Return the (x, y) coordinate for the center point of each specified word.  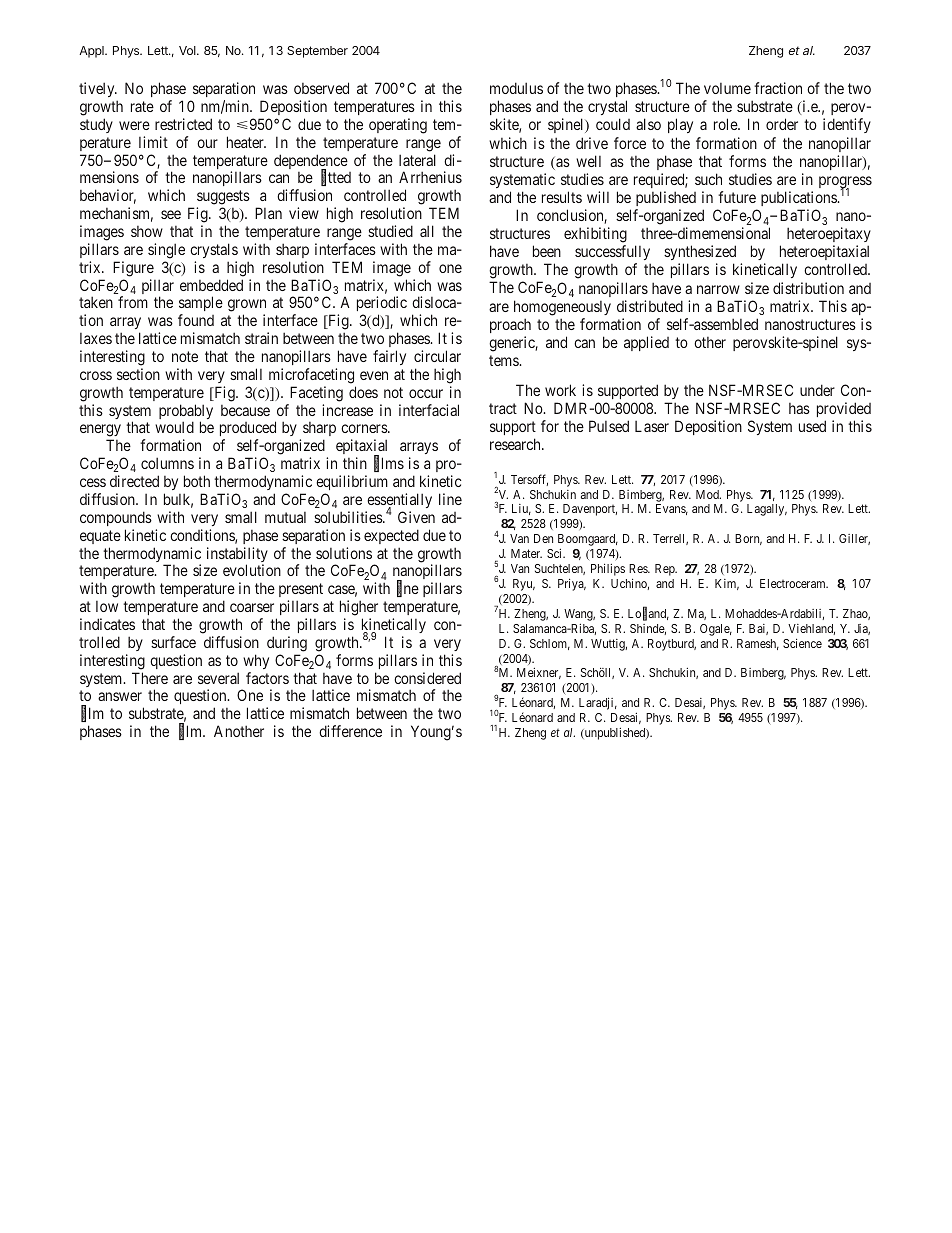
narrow (718, 289)
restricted (183, 124)
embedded (211, 285)
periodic (382, 305)
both (197, 481)
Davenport (590, 510)
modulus (516, 88)
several (218, 678)
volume (727, 88)
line (450, 499)
